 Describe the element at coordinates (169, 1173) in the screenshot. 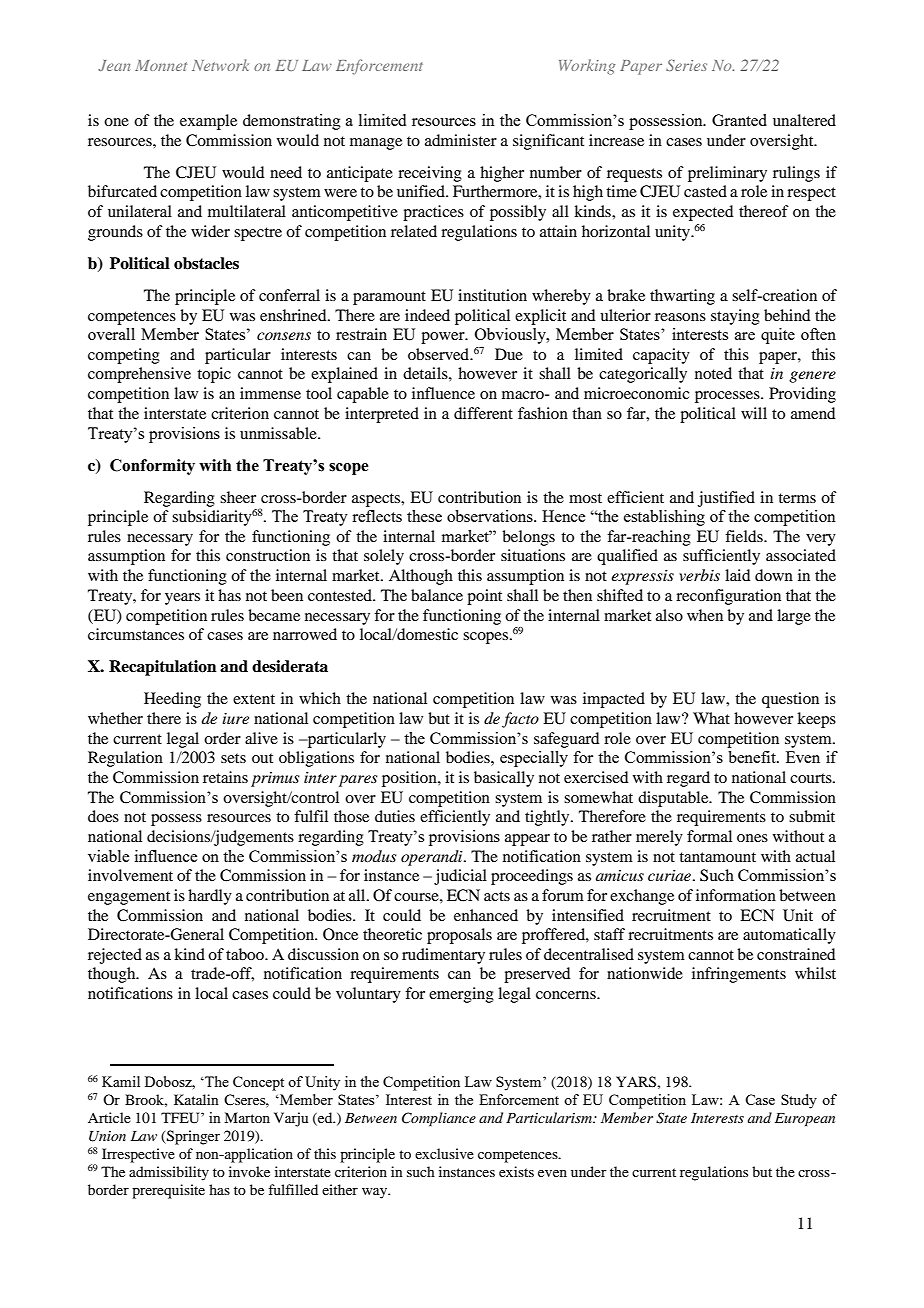

I see `admissibility` at that location.
